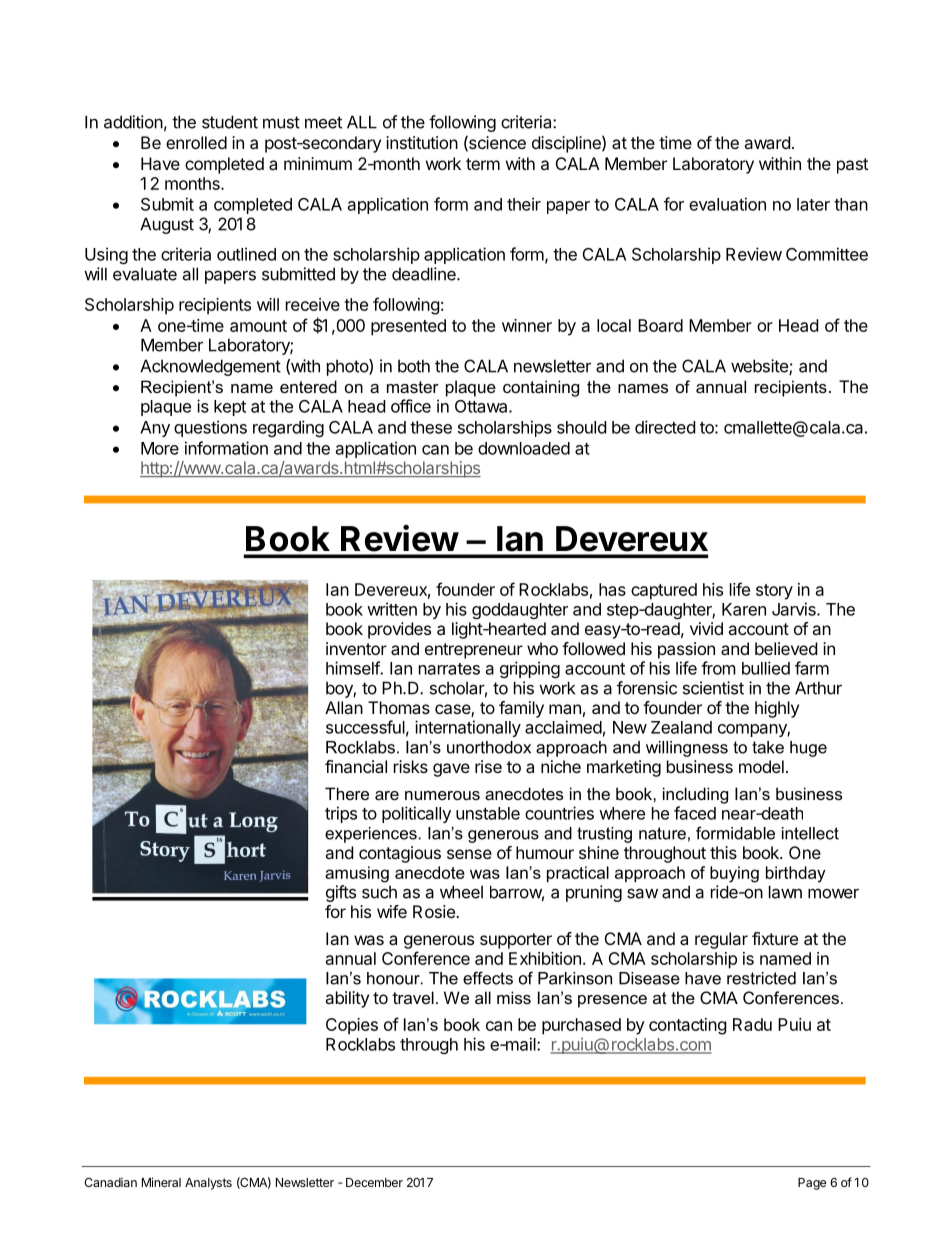 This screenshot has height=1233, width=952. What do you see at coordinates (341, 814) in the screenshot?
I see `trips` at bounding box center [341, 814].
